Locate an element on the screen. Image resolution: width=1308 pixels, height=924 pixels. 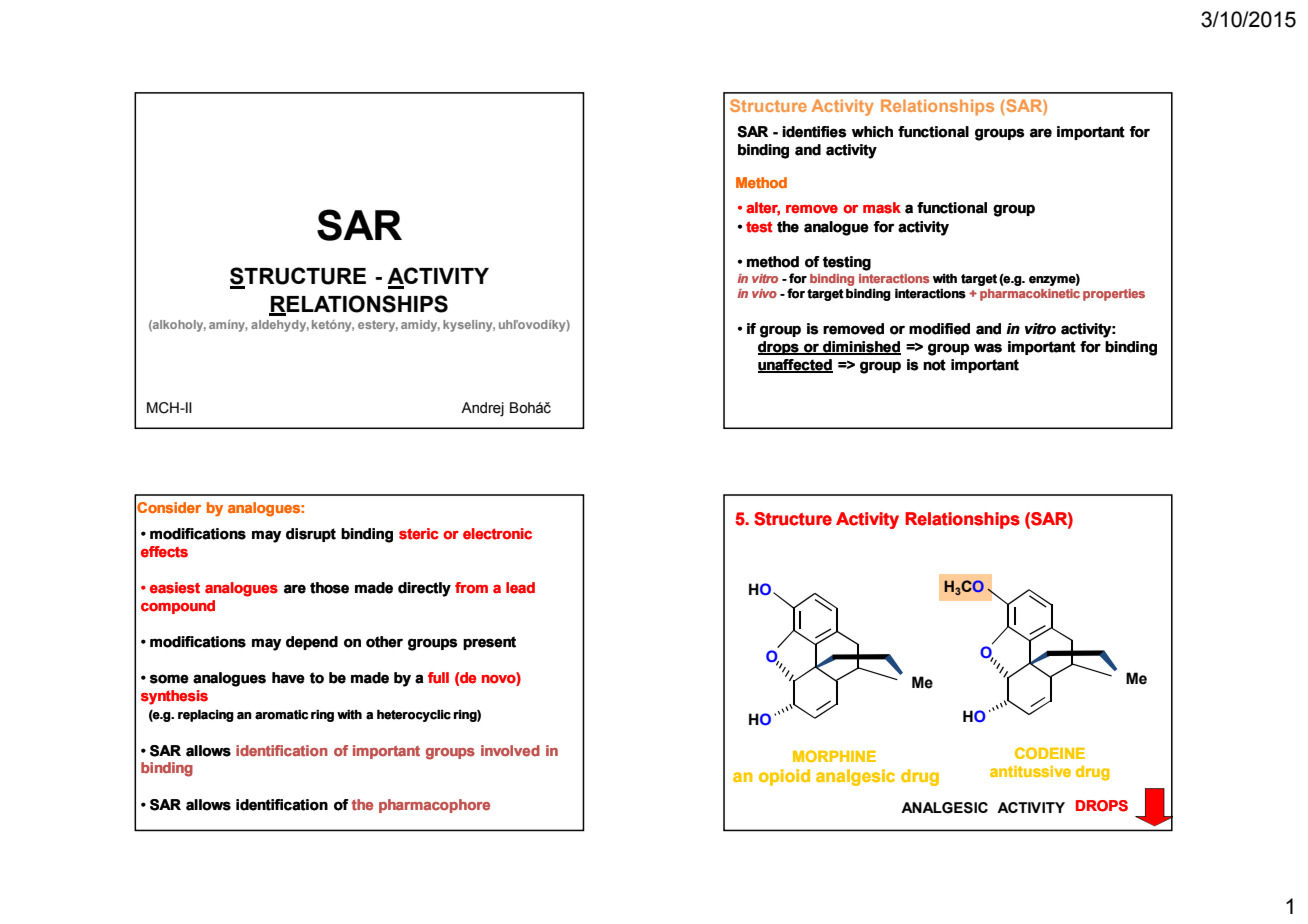
was is located at coordinates (988, 348).
